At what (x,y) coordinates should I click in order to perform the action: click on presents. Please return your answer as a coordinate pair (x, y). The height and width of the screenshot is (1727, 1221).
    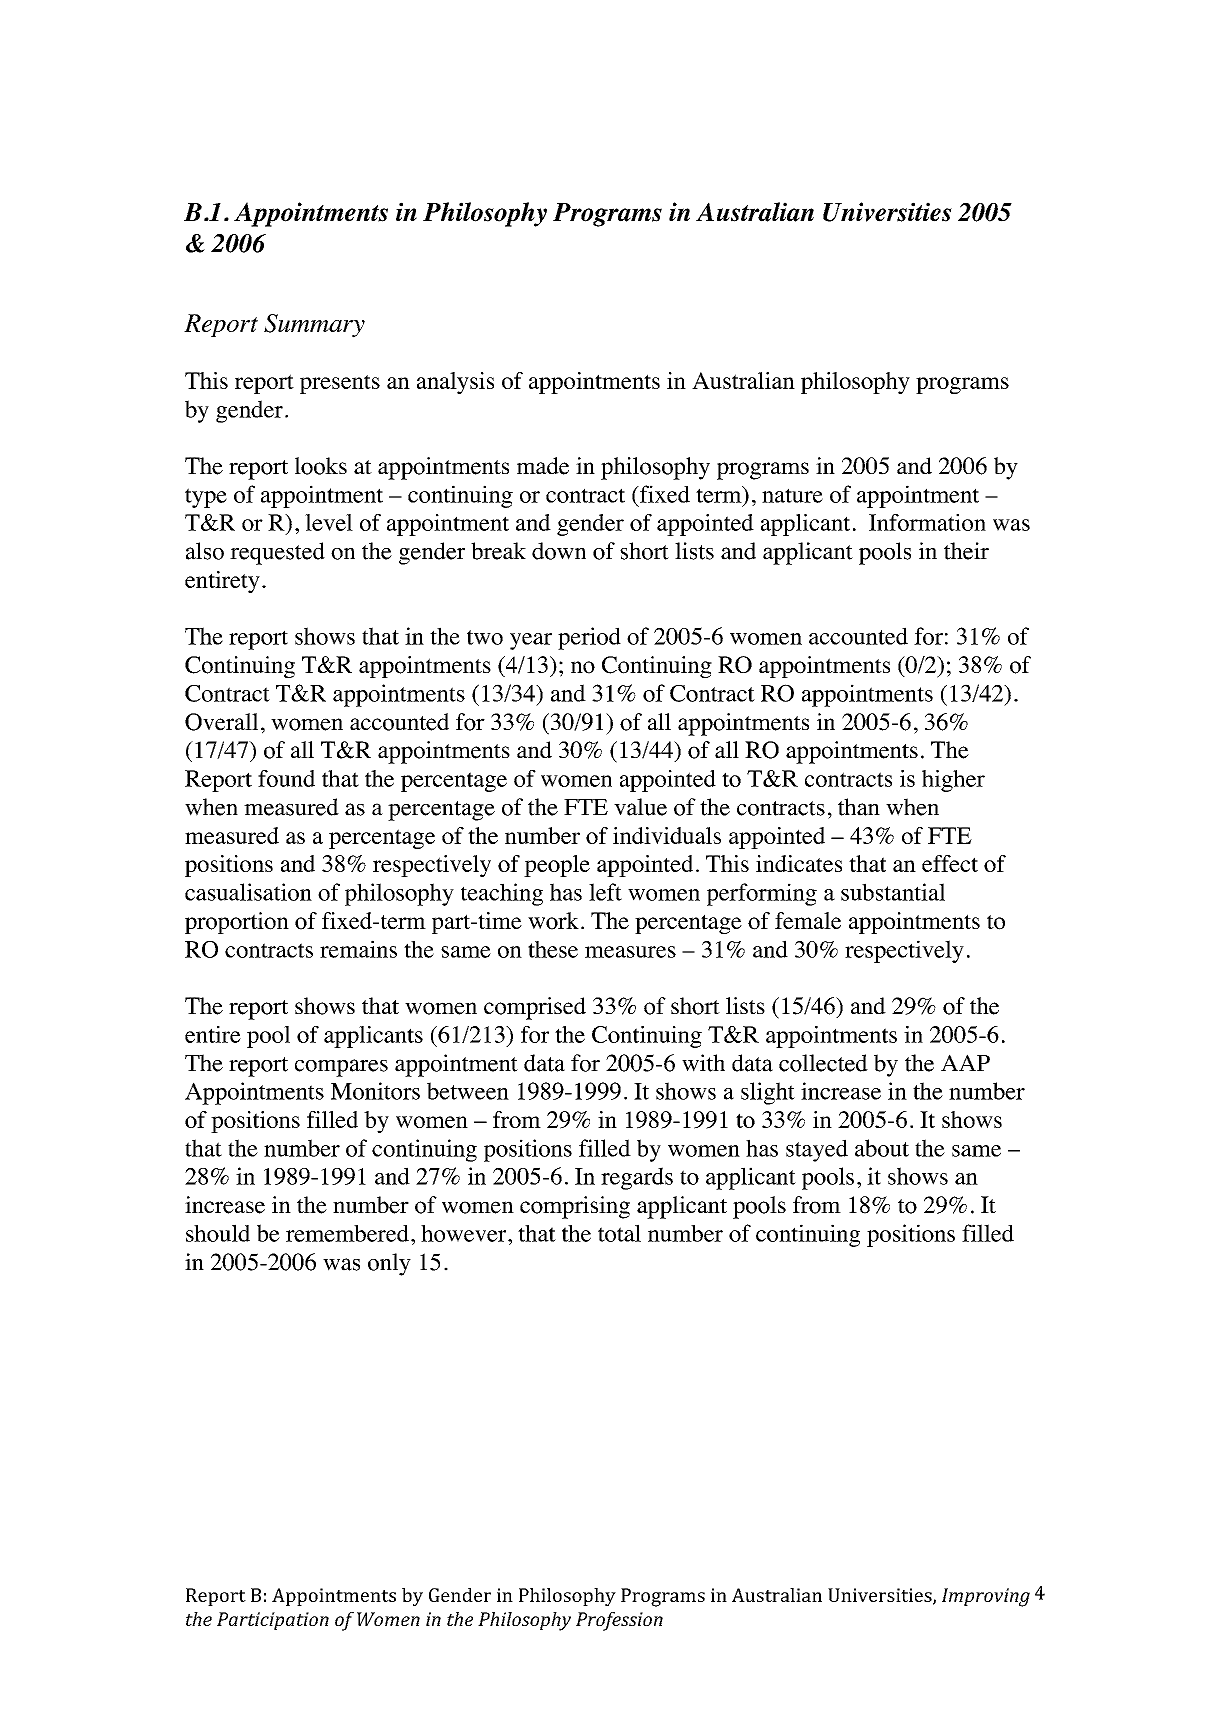
    Looking at the image, I should click on (340, 384).
